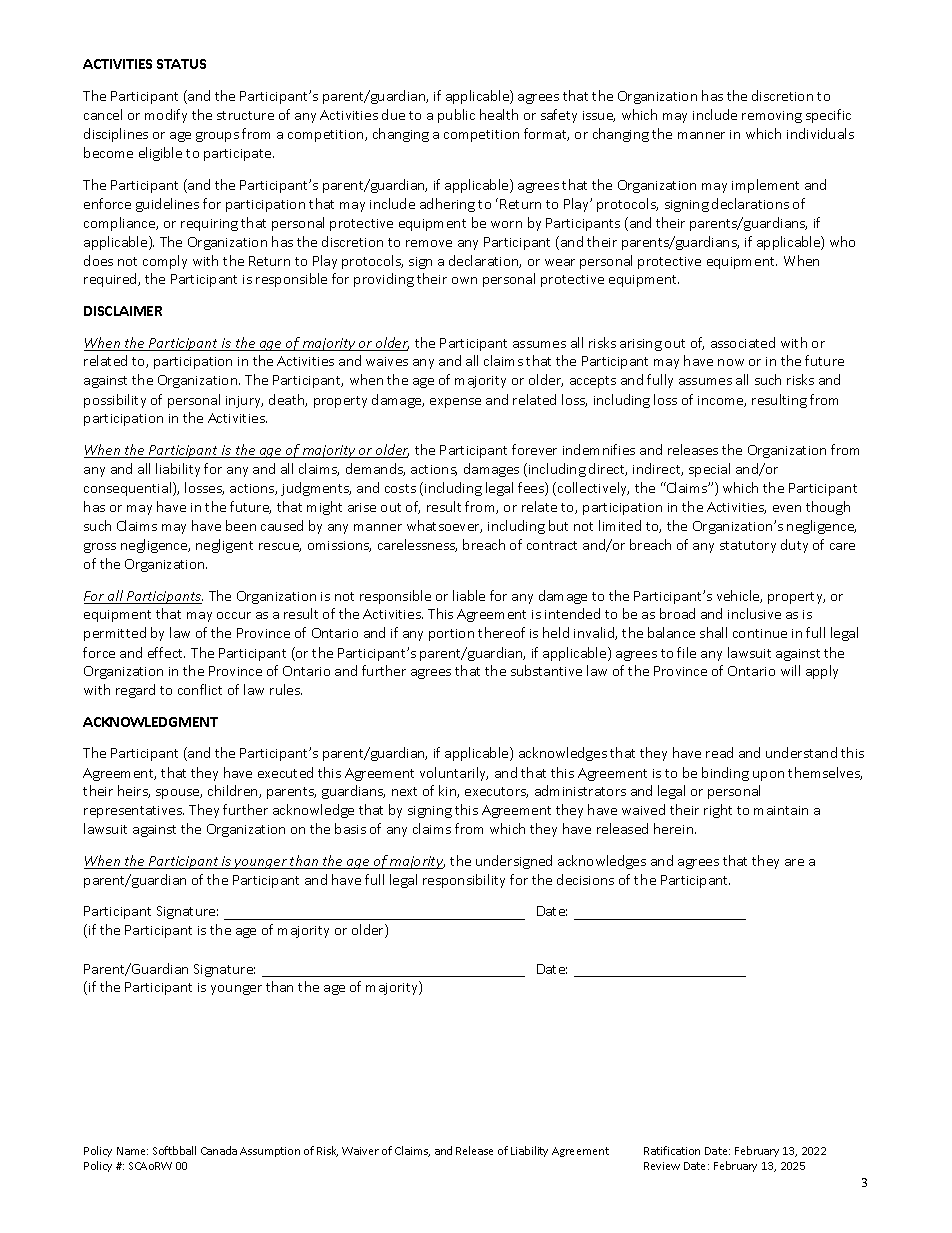  What do you see at coordinates (743, 342) in the screenshot?
I see `associated` at bounding box center [743, 342].
